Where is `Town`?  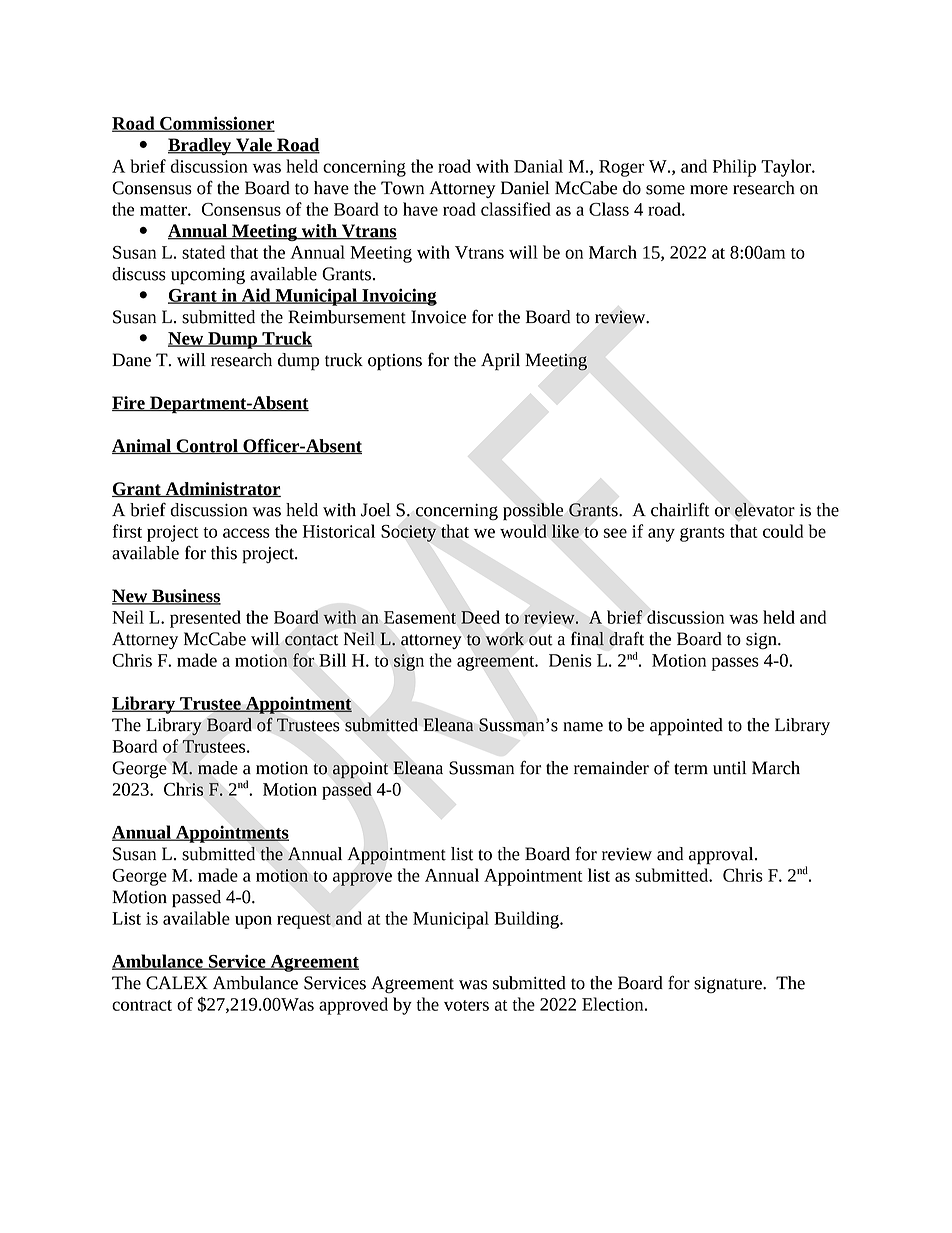 Town is located at coordinates (402, 188).
